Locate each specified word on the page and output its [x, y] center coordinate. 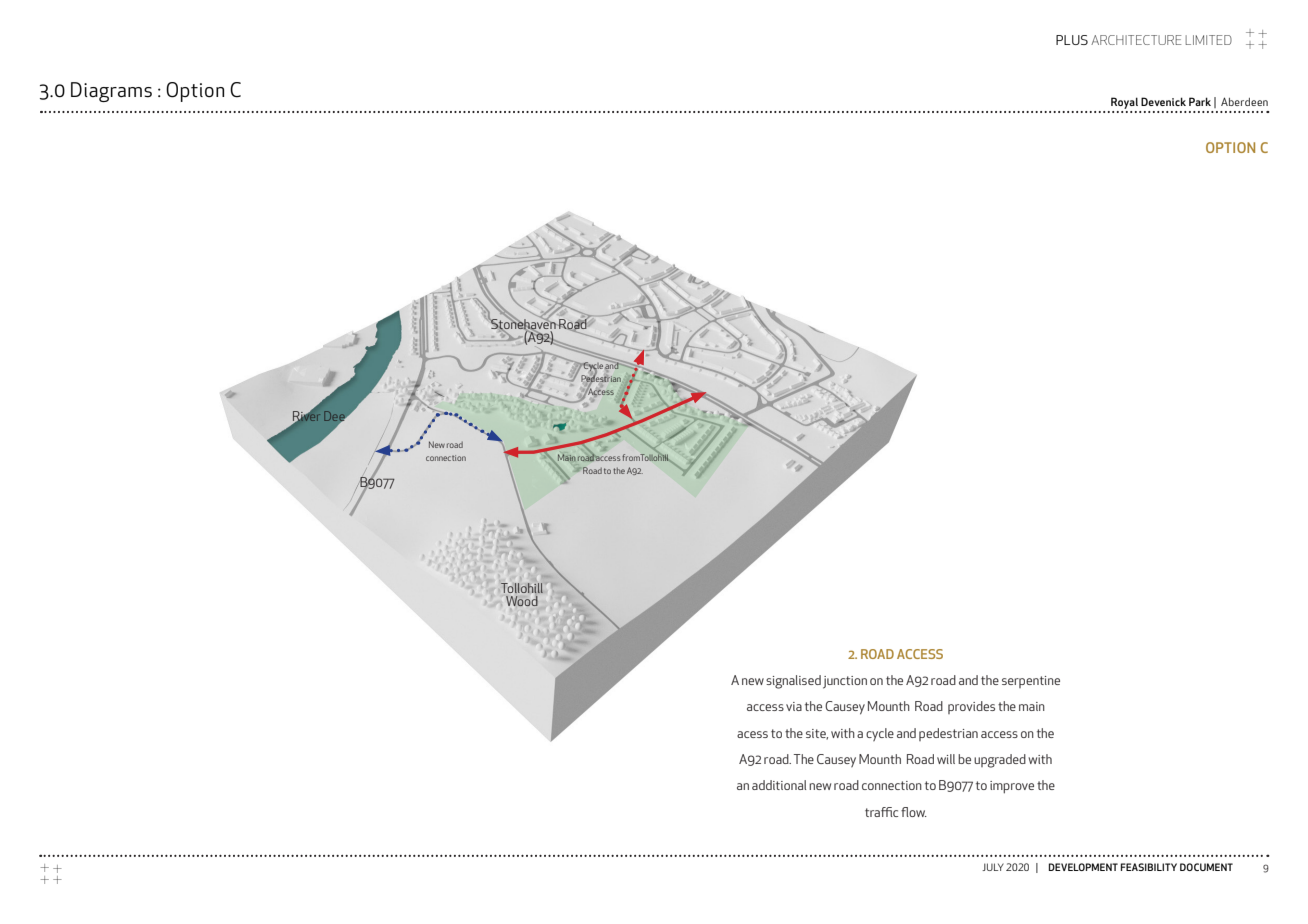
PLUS [1072, 40]
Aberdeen [1244, 101]
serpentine [1031, 682]
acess [752, 734]
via [794, 706]
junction [845, 682]
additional [779, 785]
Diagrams [111, 92]
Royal [1124, 103]
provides [971, 707]
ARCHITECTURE [1136, 40]
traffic [881, 812]
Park [1200, 101]
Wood [522, 601]
